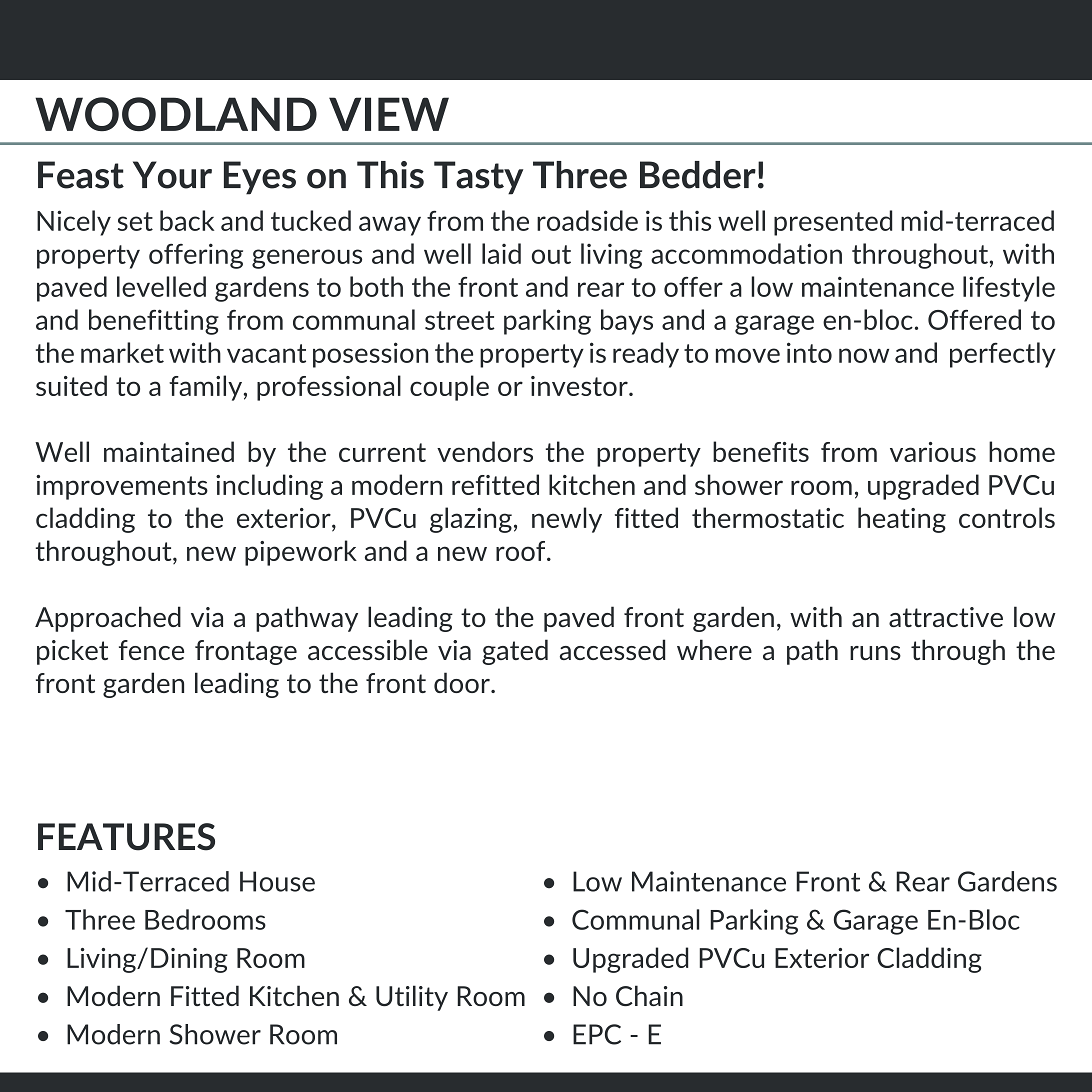  What do you see at coordinates (833, 223) in the screenshot?
I see `presented` at bounding box center [833, 223].
